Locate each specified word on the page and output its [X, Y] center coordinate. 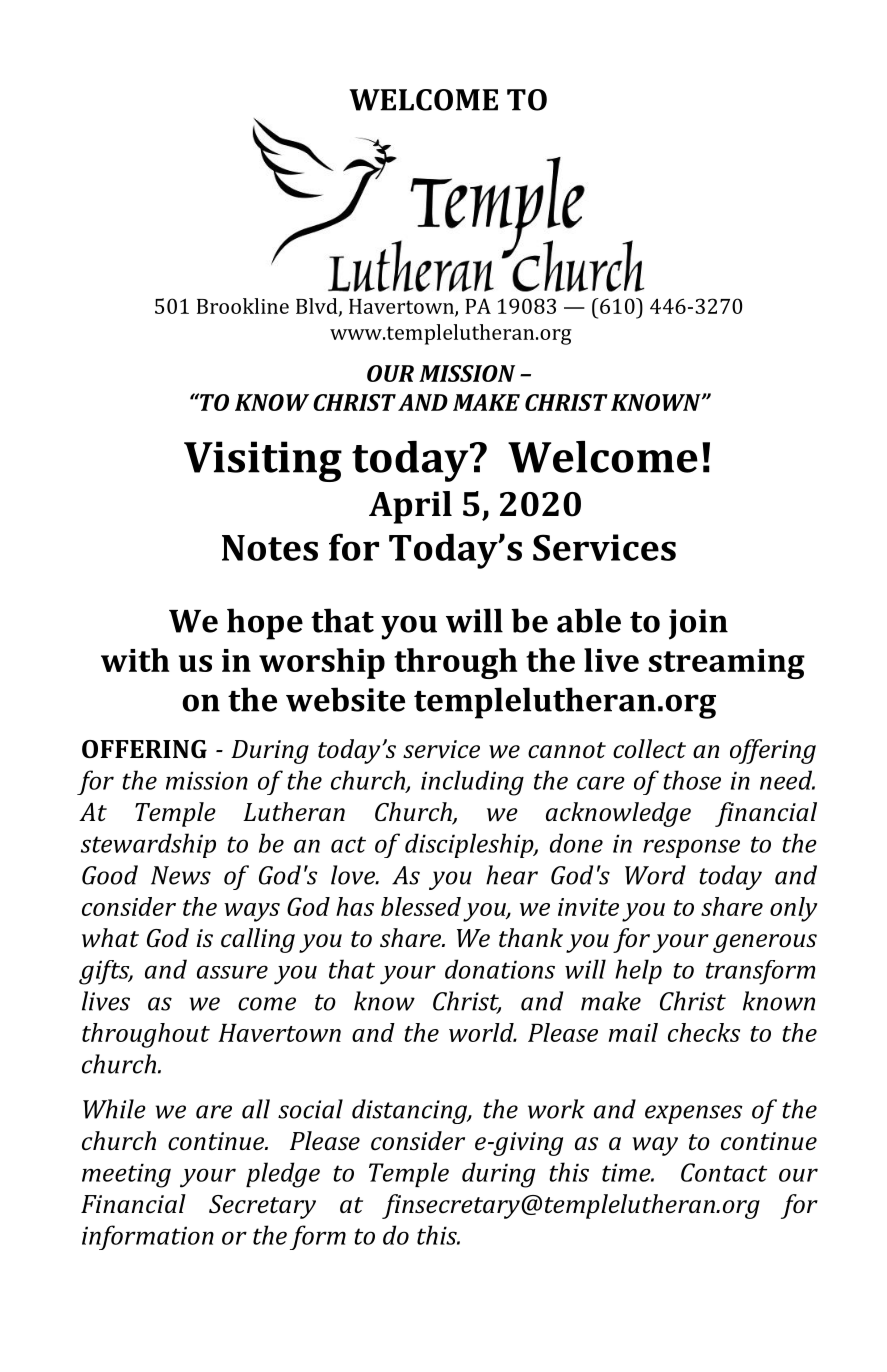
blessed [421, 906]
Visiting [263, 461]
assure [232, 972]
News [181, 875]
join [698, 624]
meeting [126, 1175]
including [472, 783]
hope [265, 624]
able [589, 620]
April [410, 507]
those [692, 780]
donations [500, 969]
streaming [727, 664]
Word [655, 875]
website [345, 699]
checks [704, 1032]
